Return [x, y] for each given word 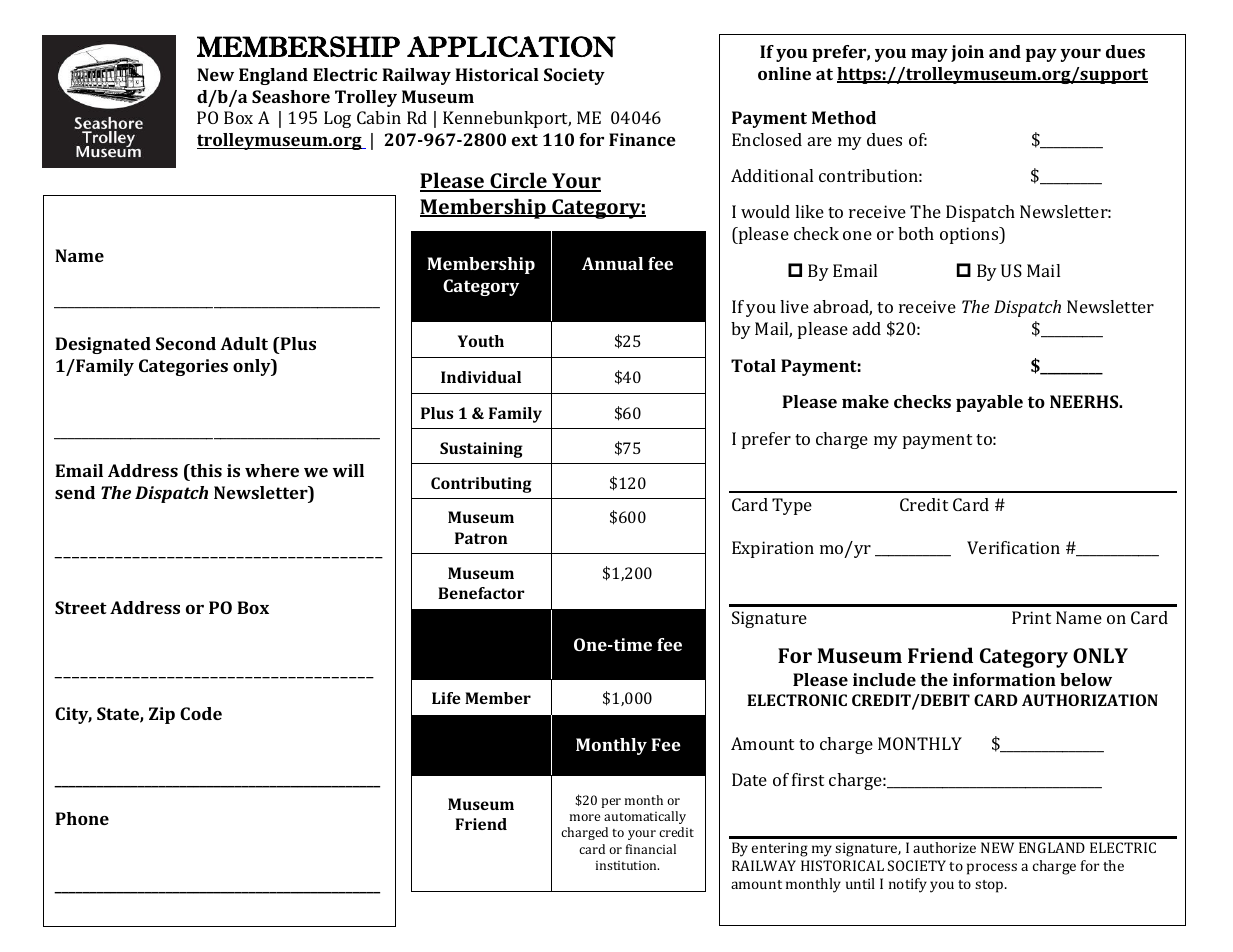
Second [186, 343]
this [205, 472]
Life [446, 698]
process [992, 869]
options [970, 235]
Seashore [291, 96]
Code [201, 713]
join [967, 53]
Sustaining [481, 450]
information [1004, 679]
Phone [82, 818]
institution [627, 865]
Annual [612, 263]
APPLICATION [511, 46]
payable [989, 403]
